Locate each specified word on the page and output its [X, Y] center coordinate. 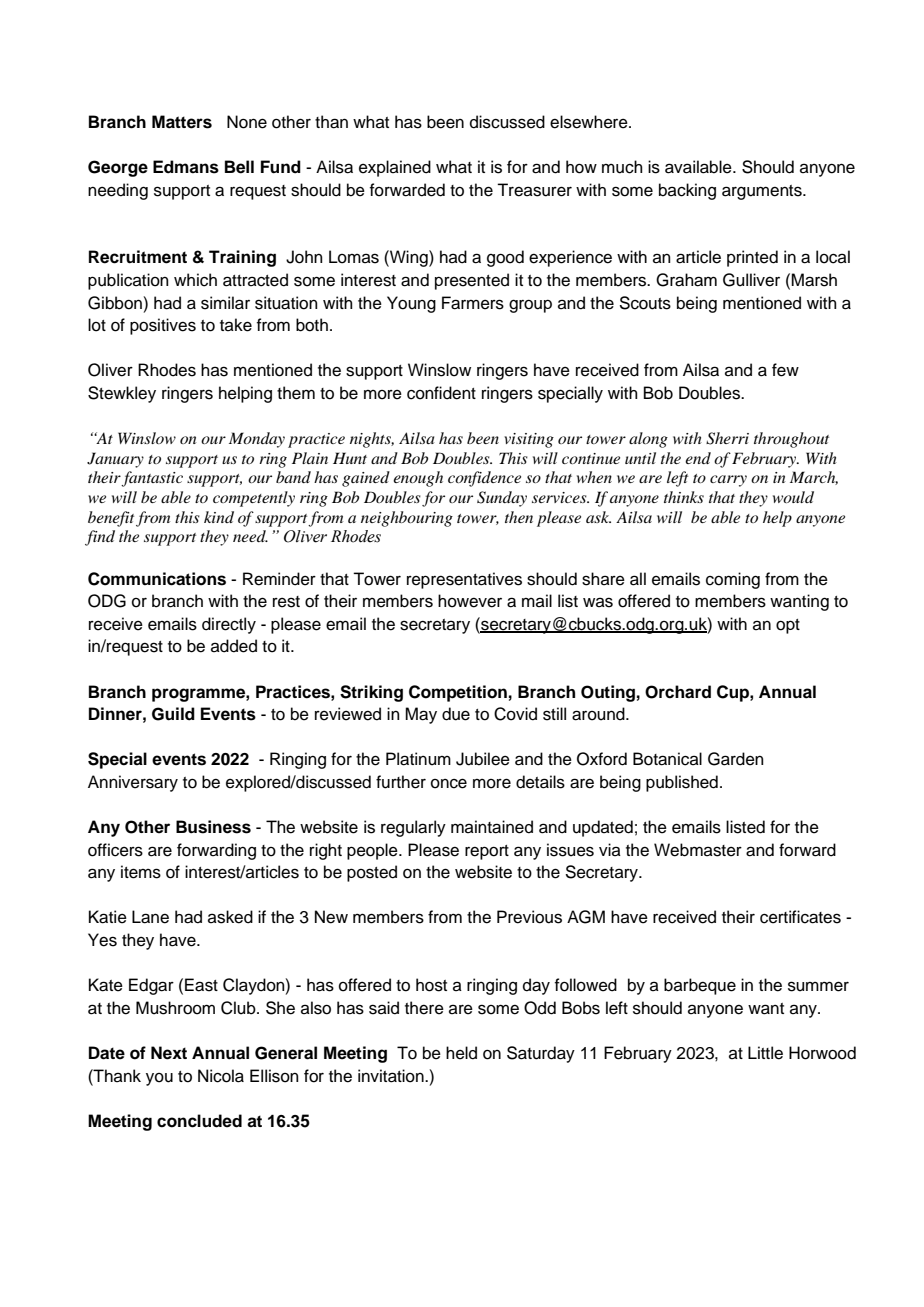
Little [765, 1053]
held [461, 1053]
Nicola [221, 1076]
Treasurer [534, 190]
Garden [736, 759]
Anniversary [133, 783]
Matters [182, 122]
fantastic [152, 479]
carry [728, 481]
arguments [763, 192]
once [449, 783]
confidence [484, 479]
